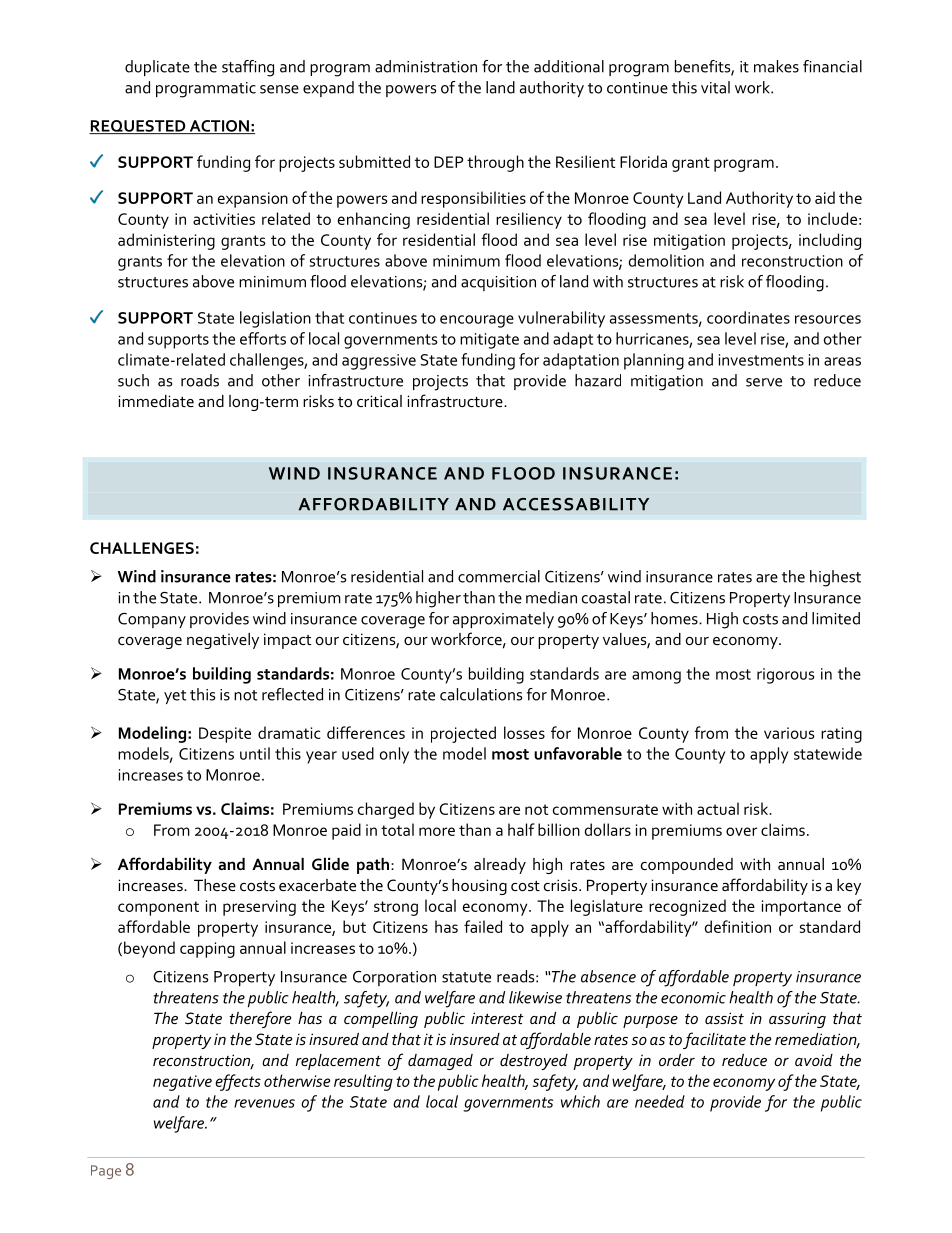 This document has height=1233, width=952. What do you see at coordinates (761, 360) in the document?
I see `investments` at bounding box center [761, 360].
